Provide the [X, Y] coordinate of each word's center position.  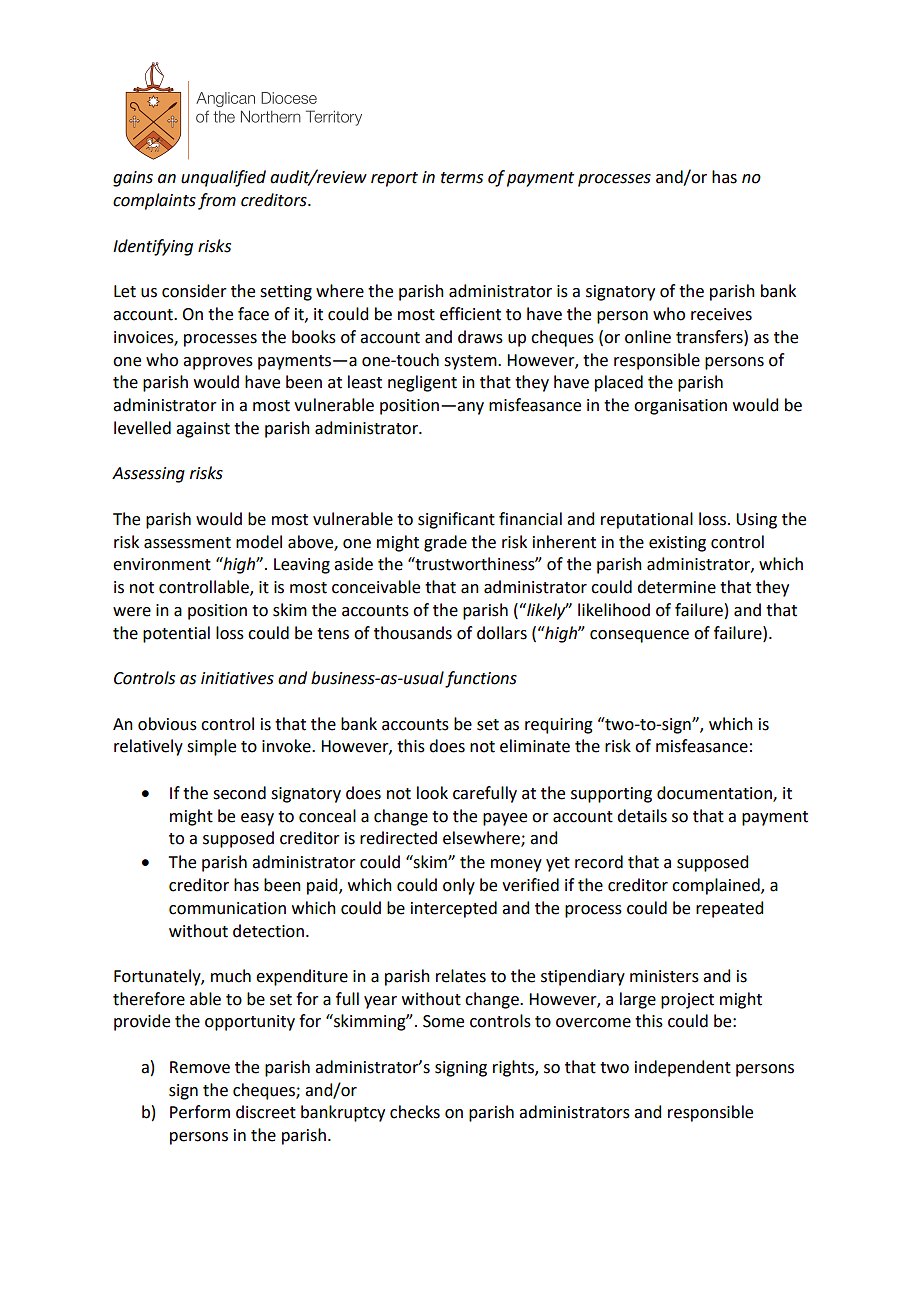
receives [721, 314]
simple [211, 747]
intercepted [454, 909]
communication [227, 908]
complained [717, 886]
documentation [715, 794]
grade [445, 543]
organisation [680, 407]
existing [677, 544]
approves [218, 363]
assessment [187, 543]
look [432, 793]
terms [462, 178]
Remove [200, 1067]
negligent [422, 383]
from [217, 201]
